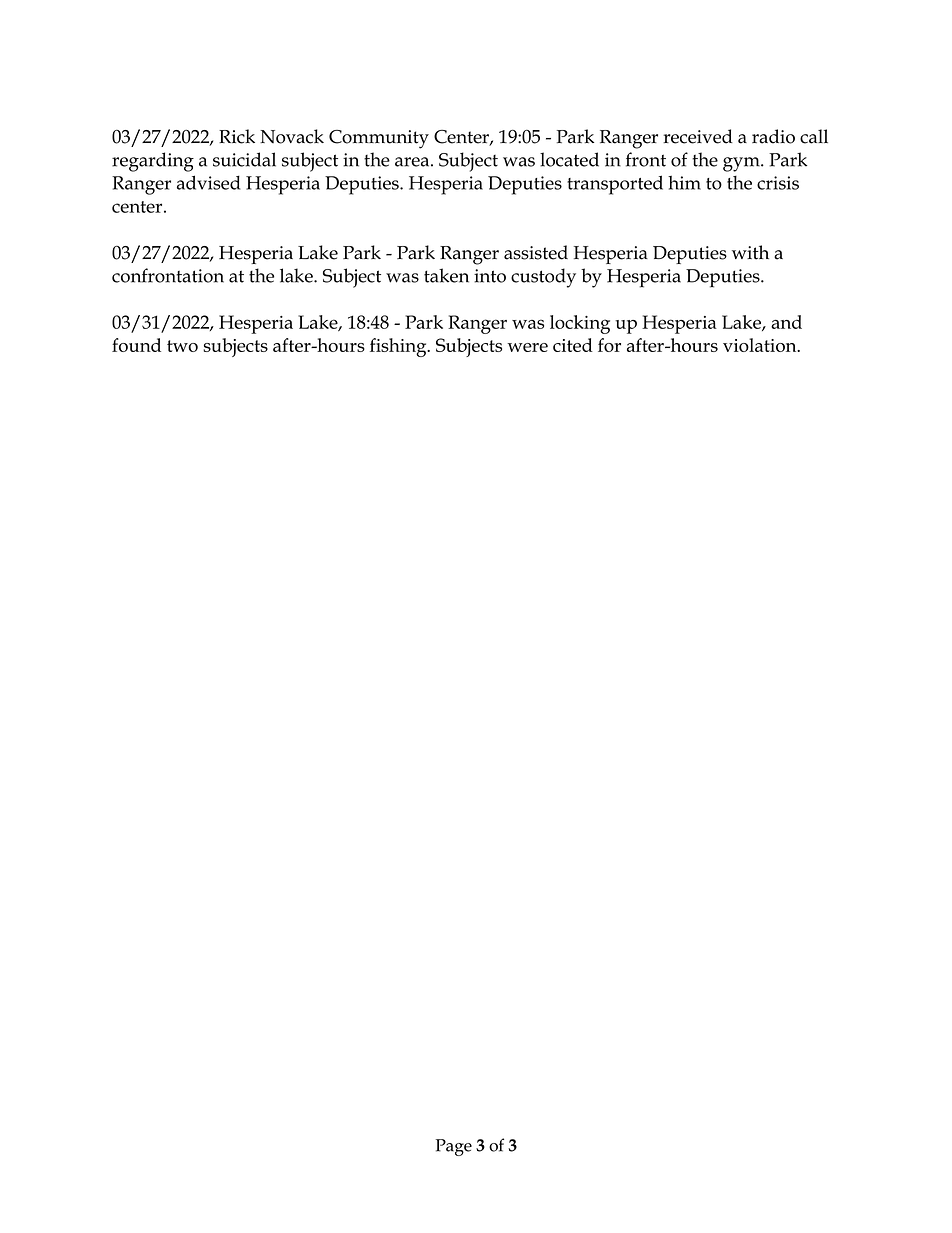  What do you see at coordinates (569, 159) in the document?
I see `located` at bounding box center [569, 159].
